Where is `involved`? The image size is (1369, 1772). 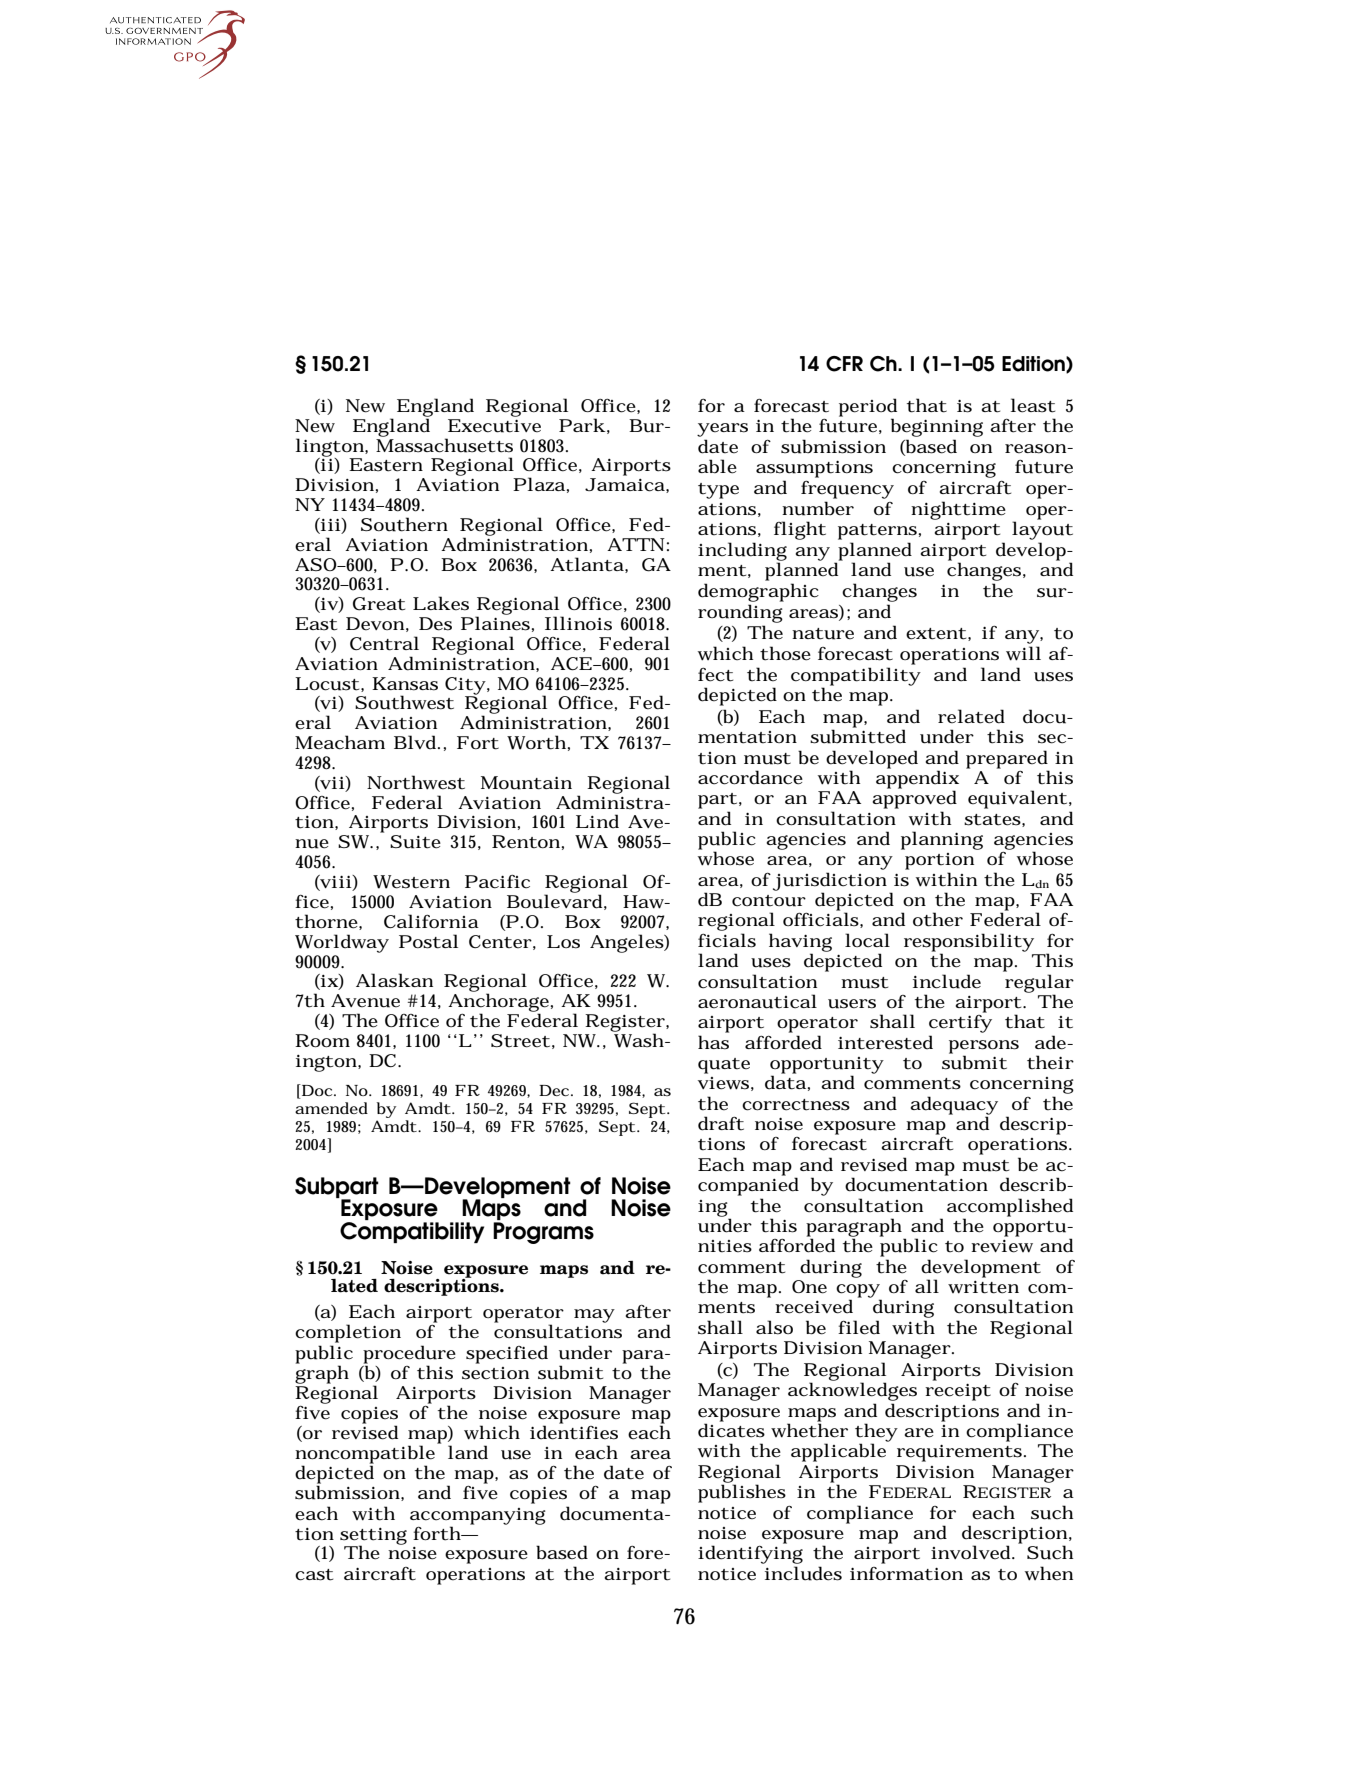
involved is located at coordinates (972, 1552).
